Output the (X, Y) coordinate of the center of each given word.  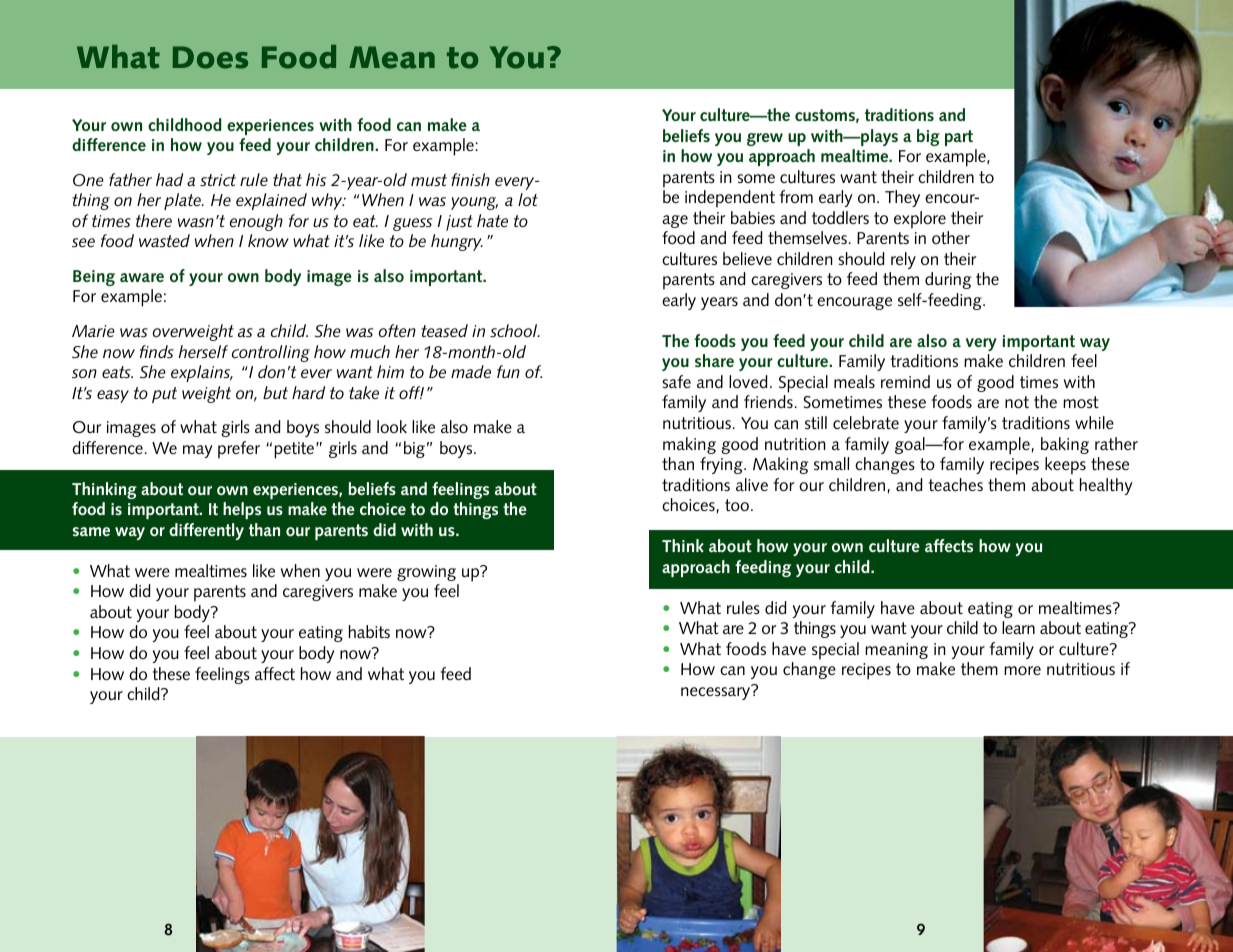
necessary (717, 692)
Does (210, 57)
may (197, 451)
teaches (955, 484)
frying (722, 465)
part (959, 138)
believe (747, 258)
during (948, 280)
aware (142, 277)
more (1022, 670)
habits (369, 631)
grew (765, 139)
